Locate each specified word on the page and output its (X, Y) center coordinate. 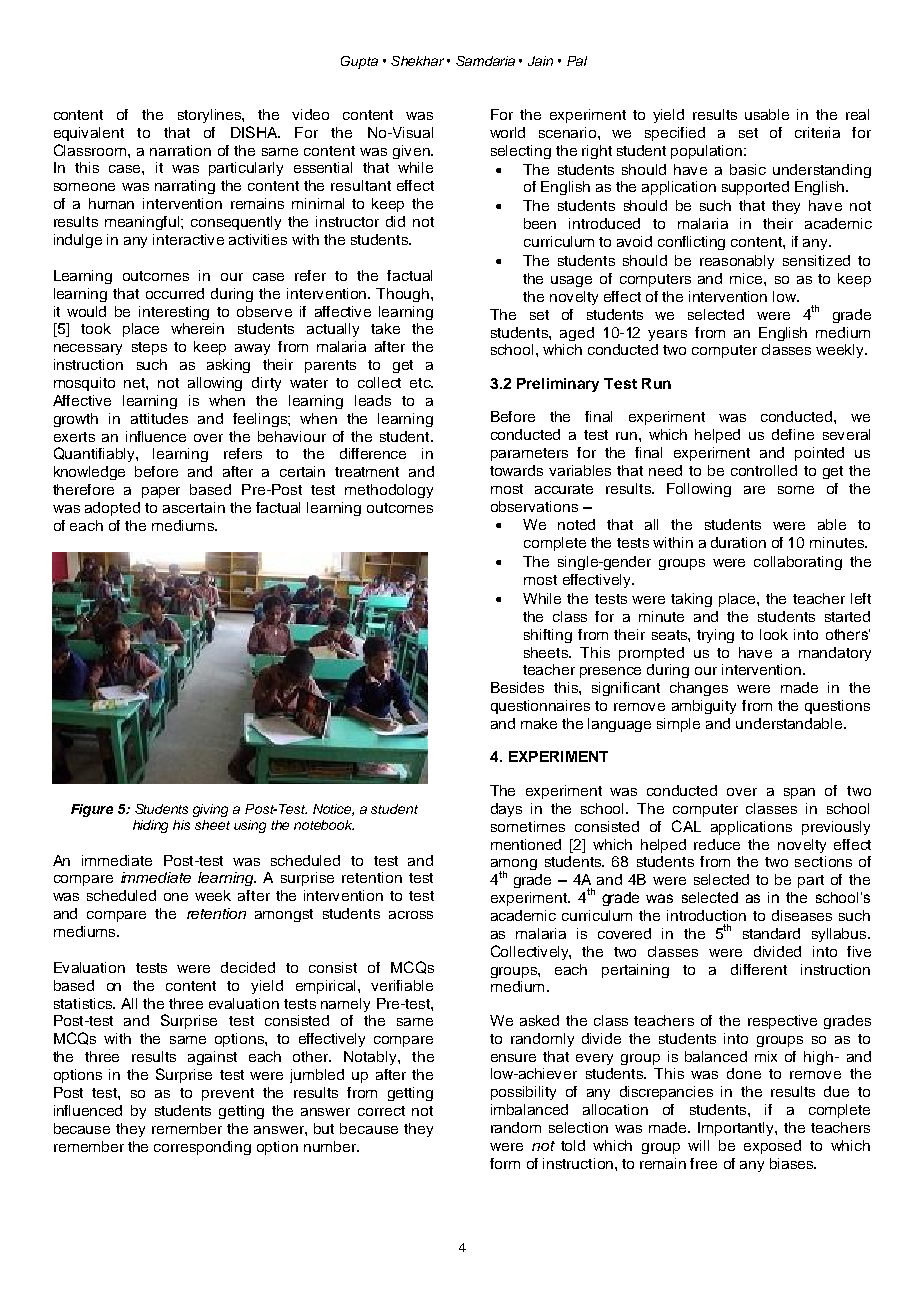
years (667, 335)
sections (823, 861)
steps (149, 348)
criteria (817, 132)
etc (421, 383)
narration (180, 150)
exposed (772, 1147)
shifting (548, 636)
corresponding (202, 1148)
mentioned (526, 844)
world (507, 132)
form (505, 1163)
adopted (112, 509)
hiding (150, 826)
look (774, 634)
